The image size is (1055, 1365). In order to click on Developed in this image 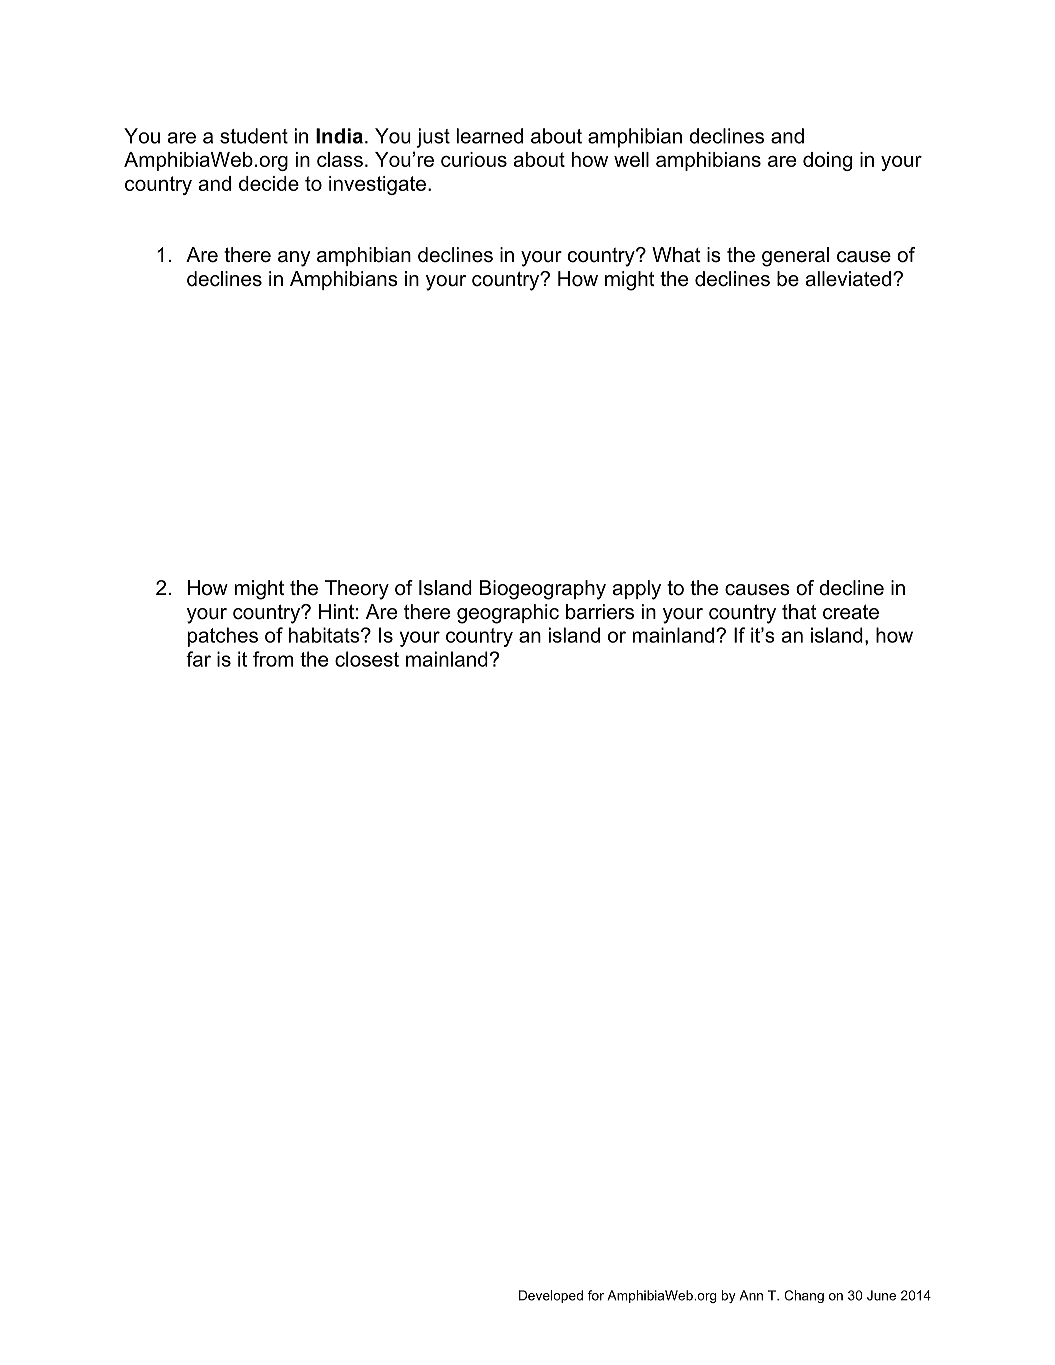, I will do `click(551, 1296)`.
